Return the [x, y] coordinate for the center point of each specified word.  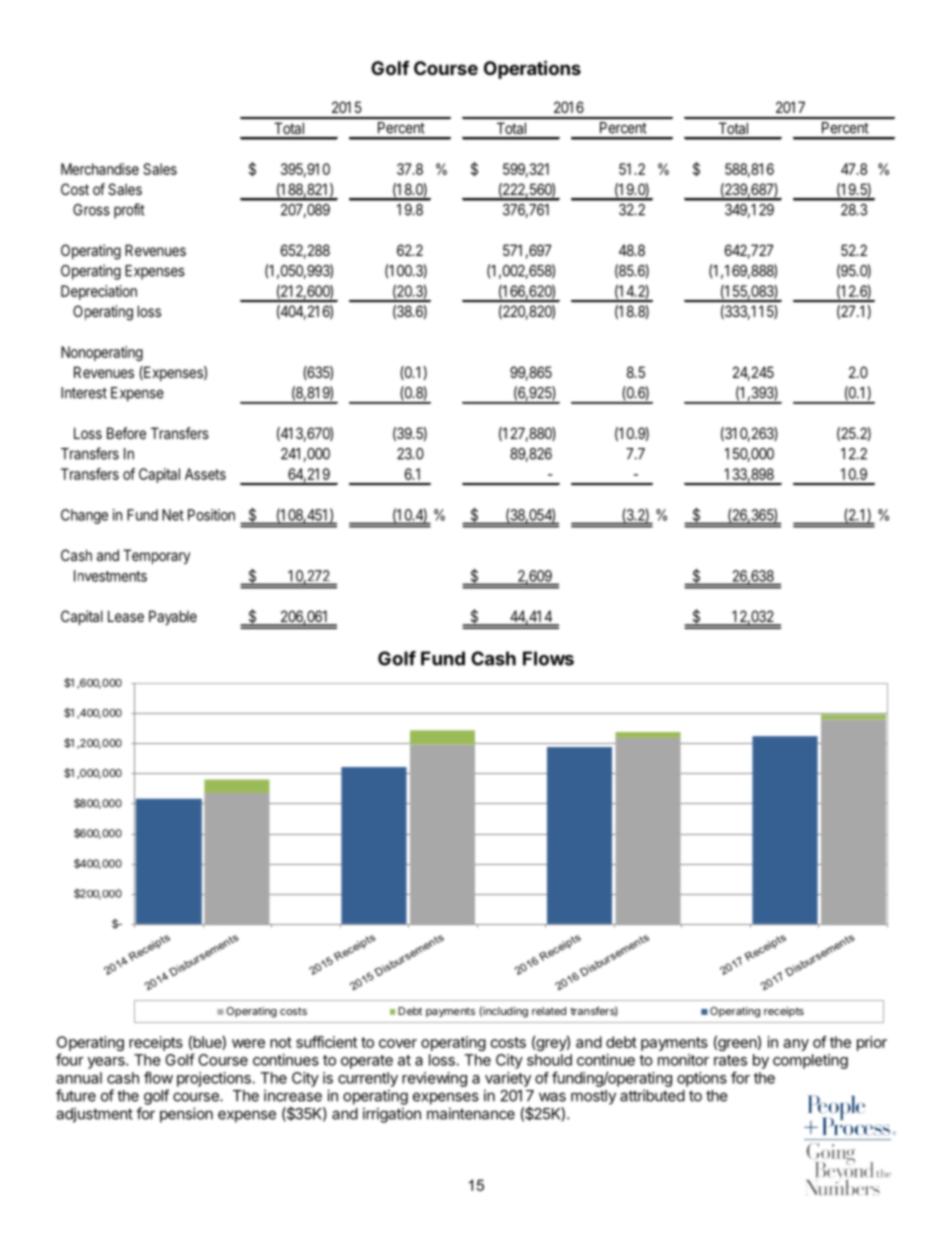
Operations [532, 69]
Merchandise [100, 169]
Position [211, 515]
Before [126, 433]
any [796, 1045]
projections [214, 1079]
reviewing [434, 1079]
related [549, 1011]
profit [129, 211]
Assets [205, 474]
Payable [173, 617]
